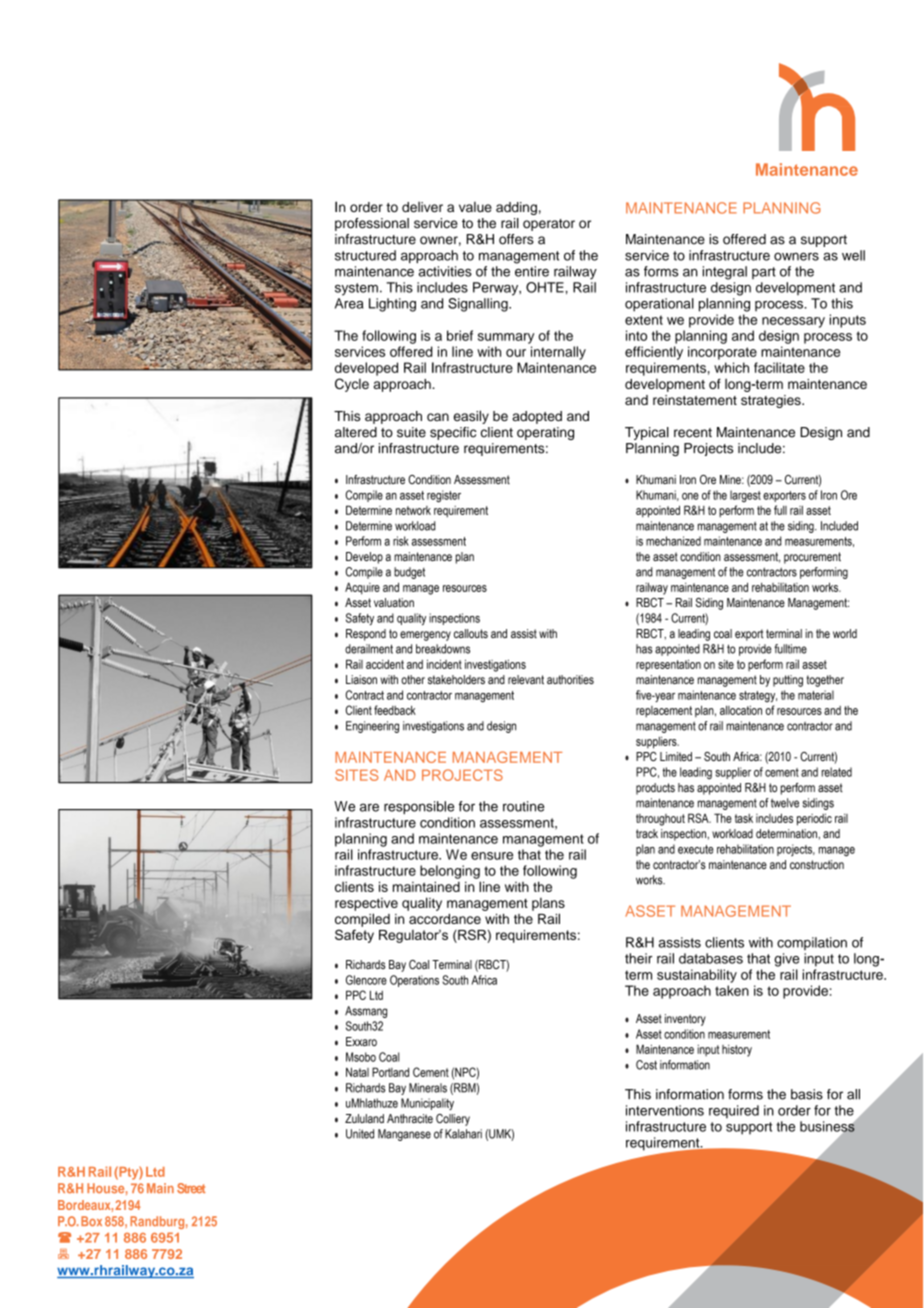 This screenshot has height=1308, width=924. Describe the element at coordinates (365, 255) in the screenshot. I see `structured` at that location.
